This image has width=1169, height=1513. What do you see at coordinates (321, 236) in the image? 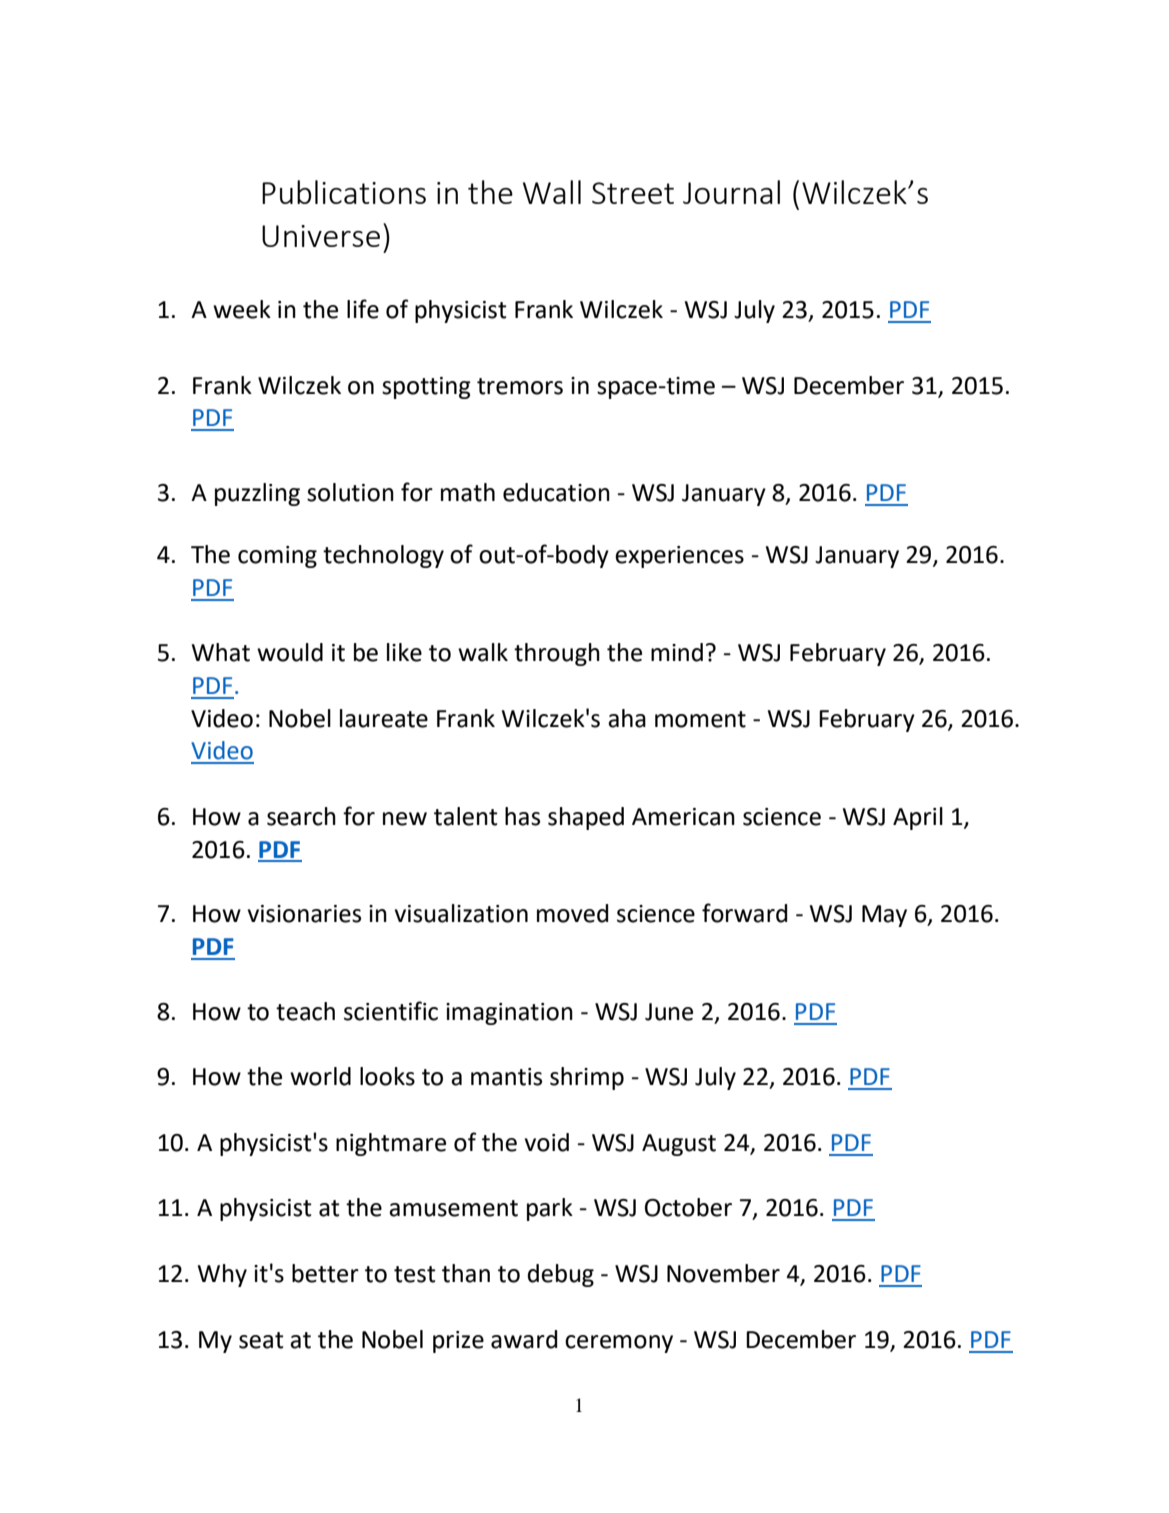
I see `Universe` at bounding box center [321, 236].
